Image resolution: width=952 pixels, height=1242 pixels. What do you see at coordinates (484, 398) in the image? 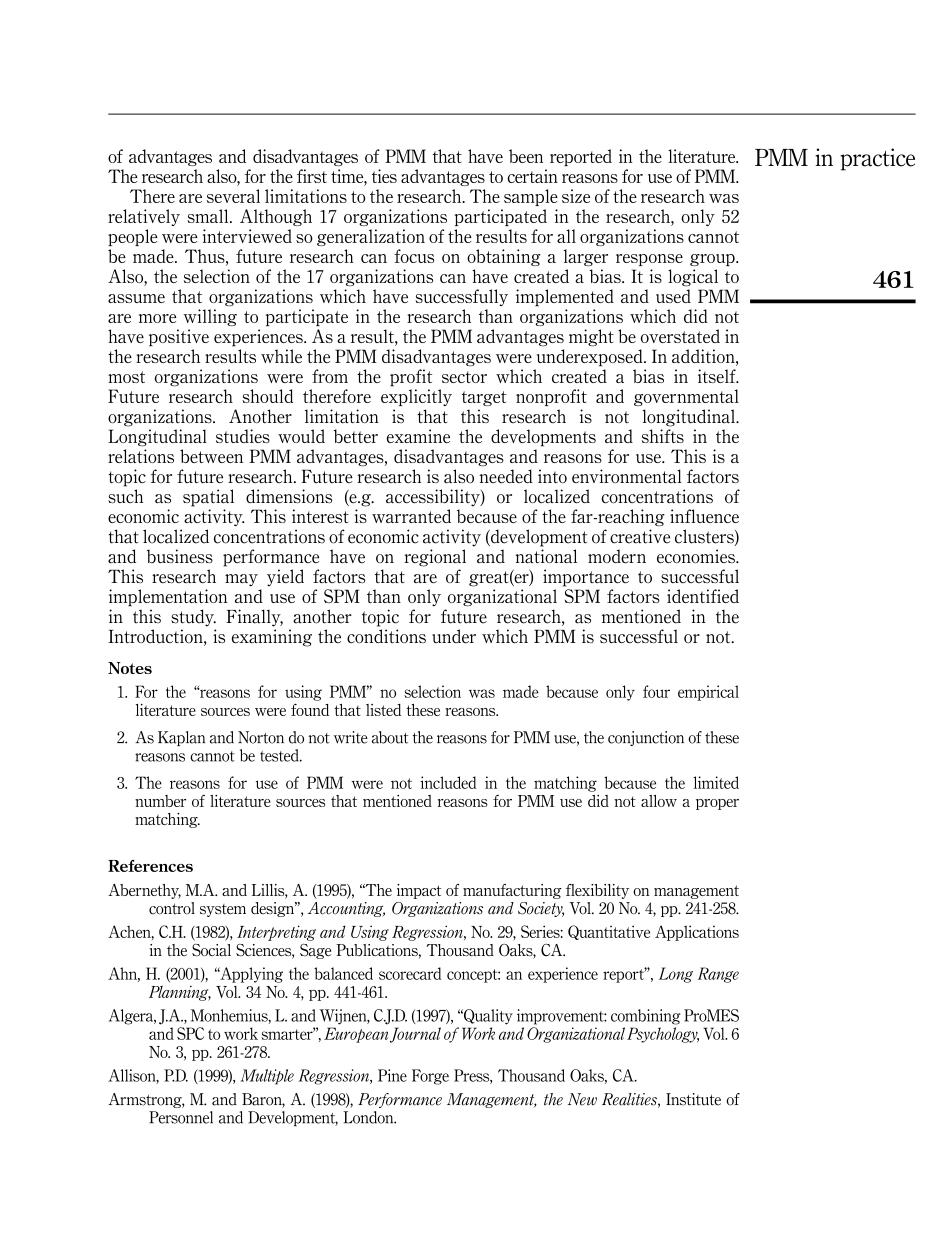
I see `target` at bounding box center [484, 398].
